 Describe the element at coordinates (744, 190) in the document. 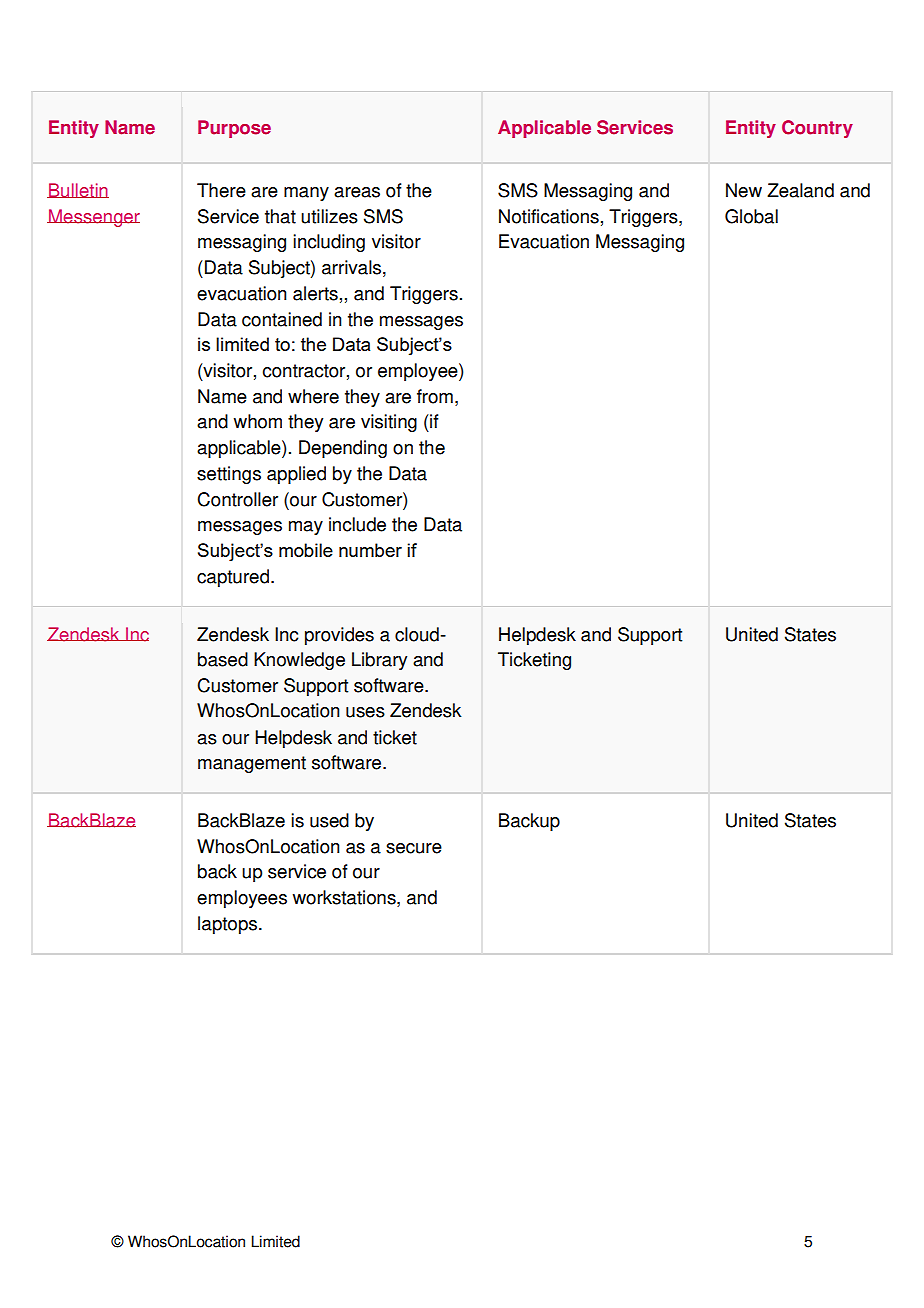

I see `New` at that location.
